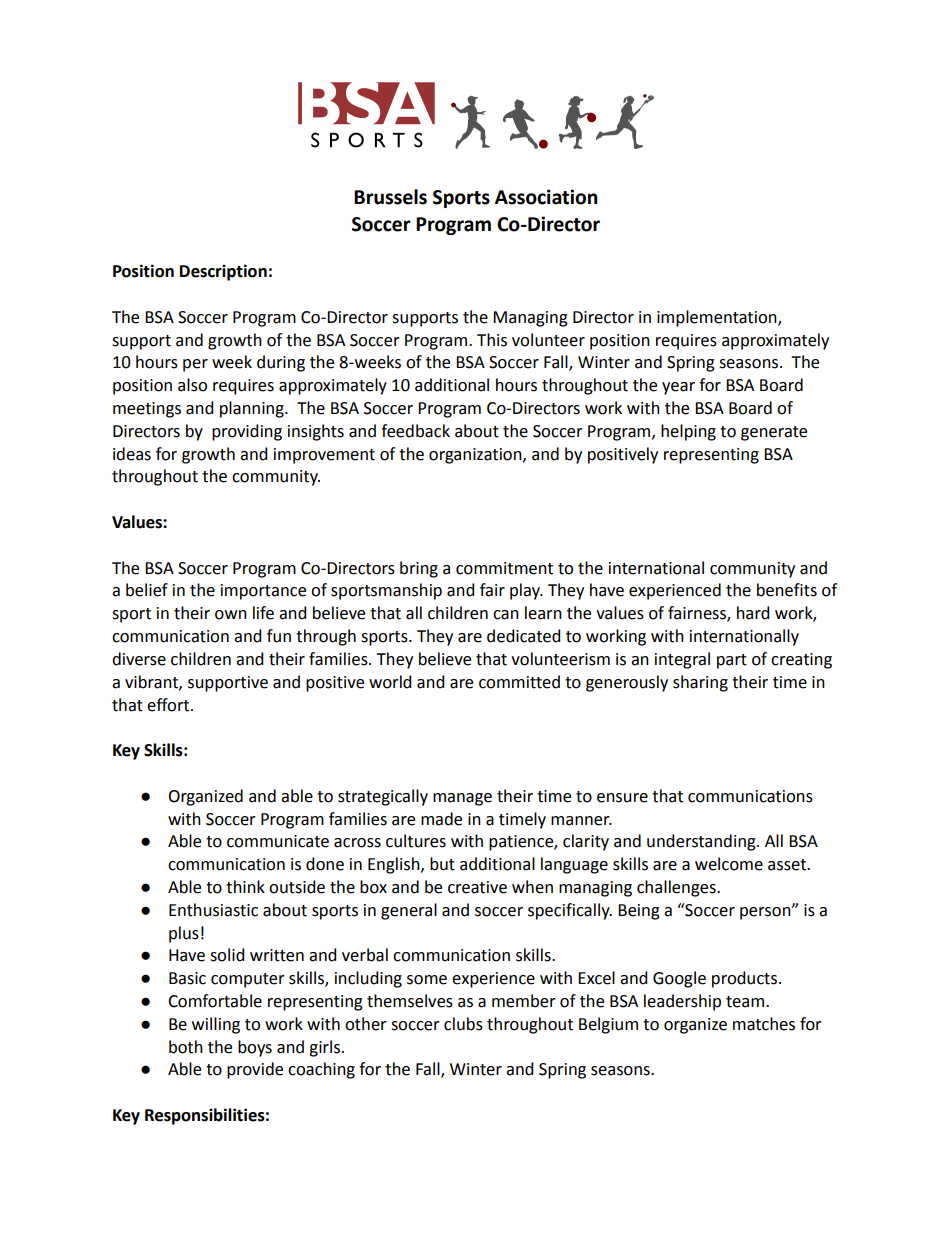 The width and height of the image is (952, 1233). Describe the element at coordinates (688, 432) in the image. I see `helping` at that location.
